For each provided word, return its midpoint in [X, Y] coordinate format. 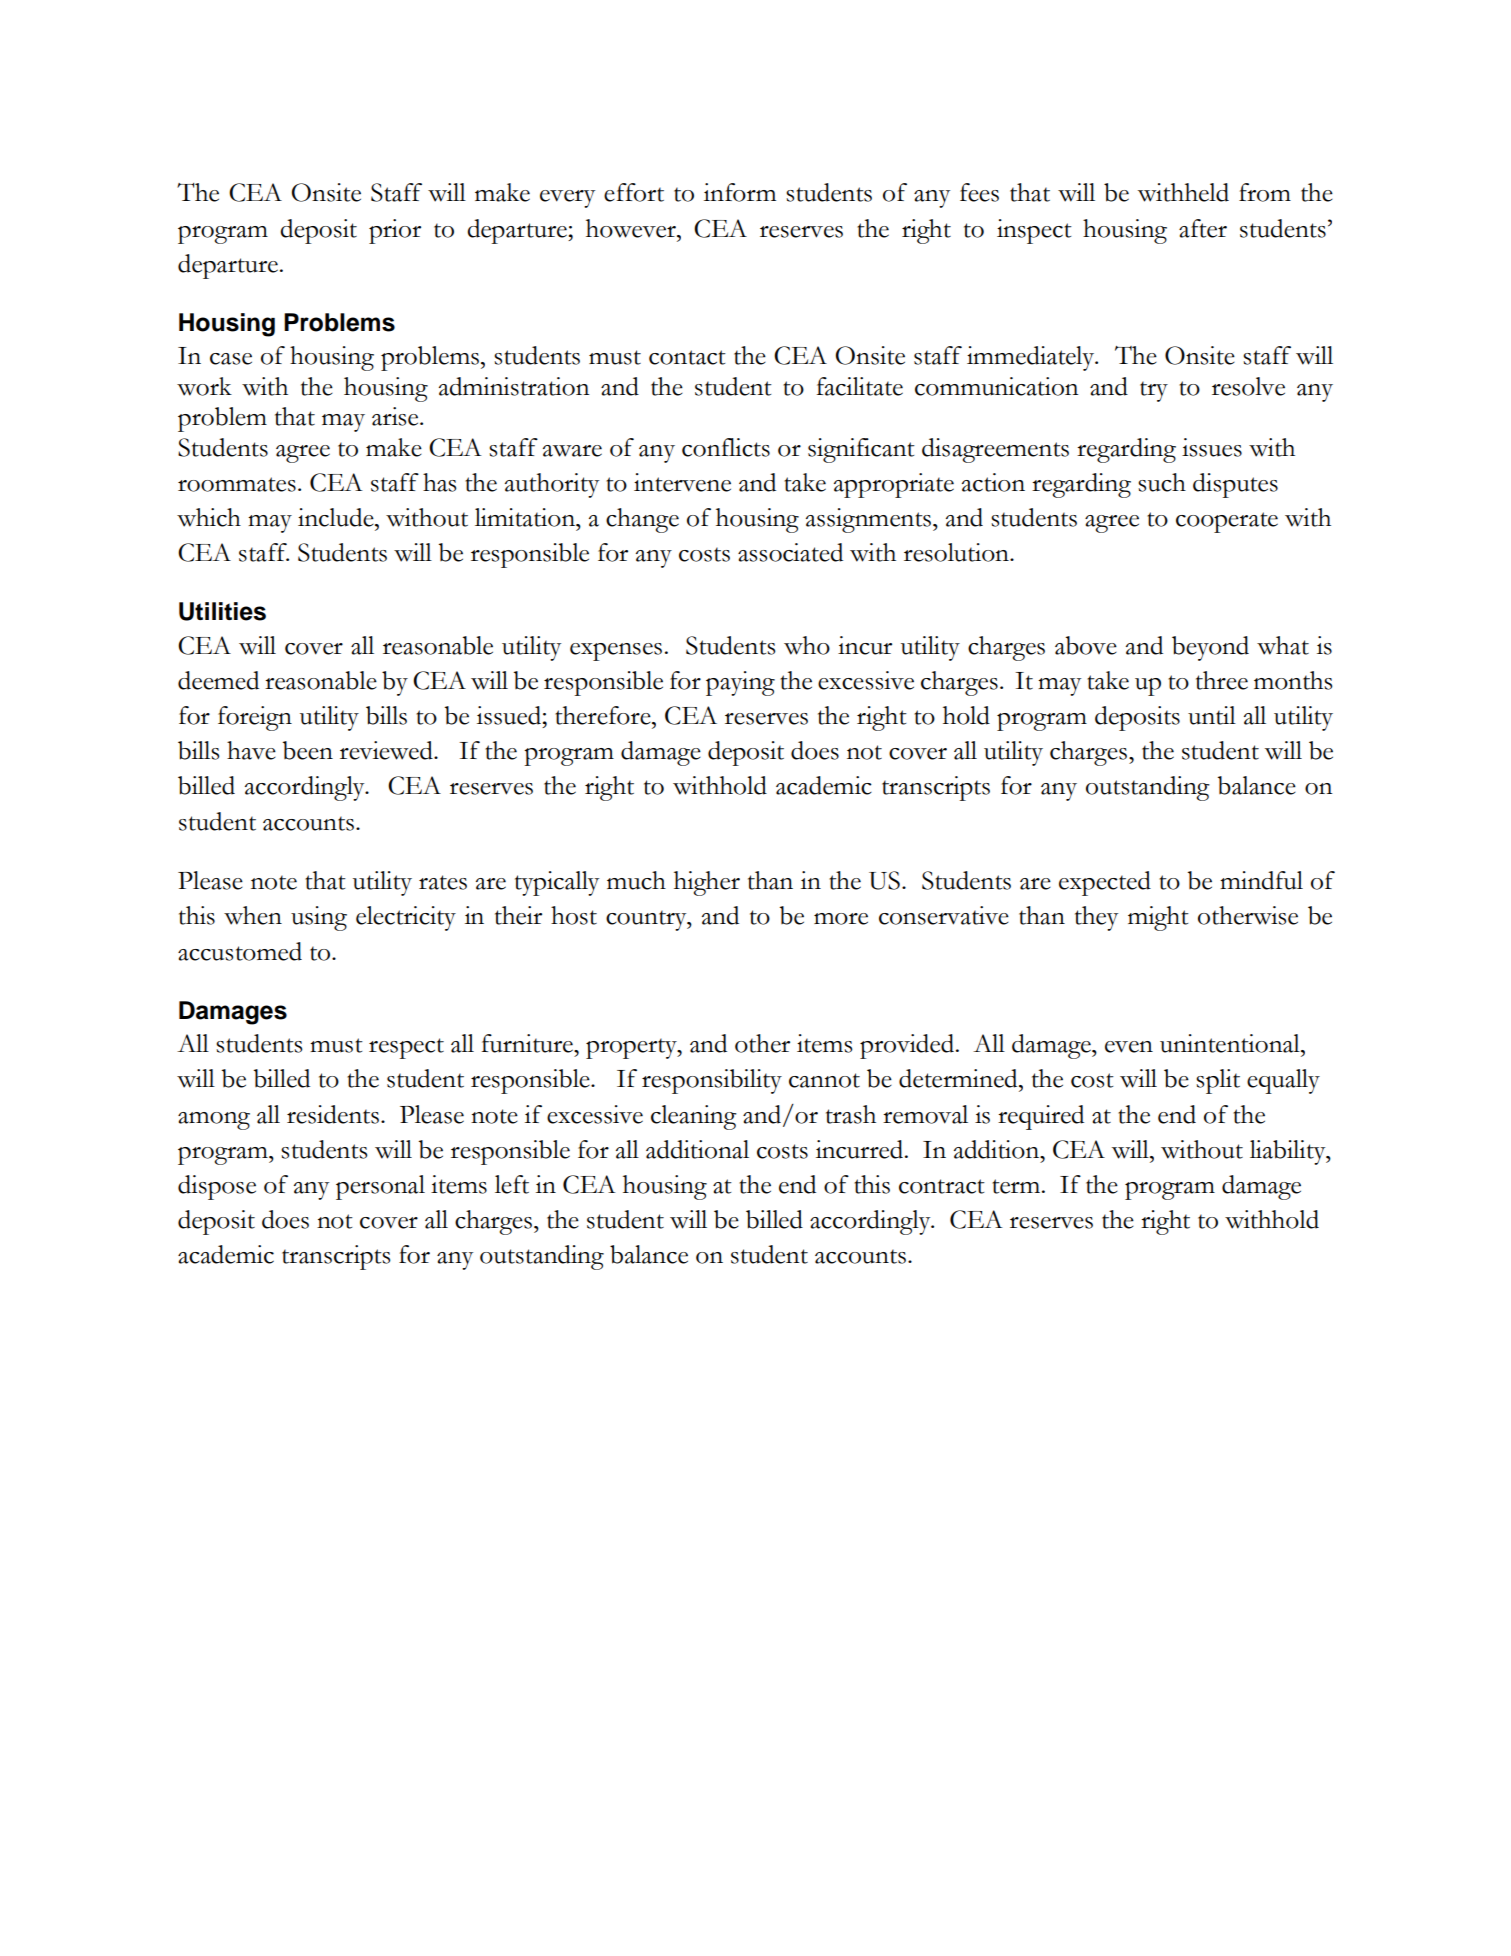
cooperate [1227, 522]
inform [740, 192]
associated [790, 552]
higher [707, 883]
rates [443, 882]
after [1203, 228]
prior [395, 231]
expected [1105, 883]
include [337, 517]
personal [380, 1187]
